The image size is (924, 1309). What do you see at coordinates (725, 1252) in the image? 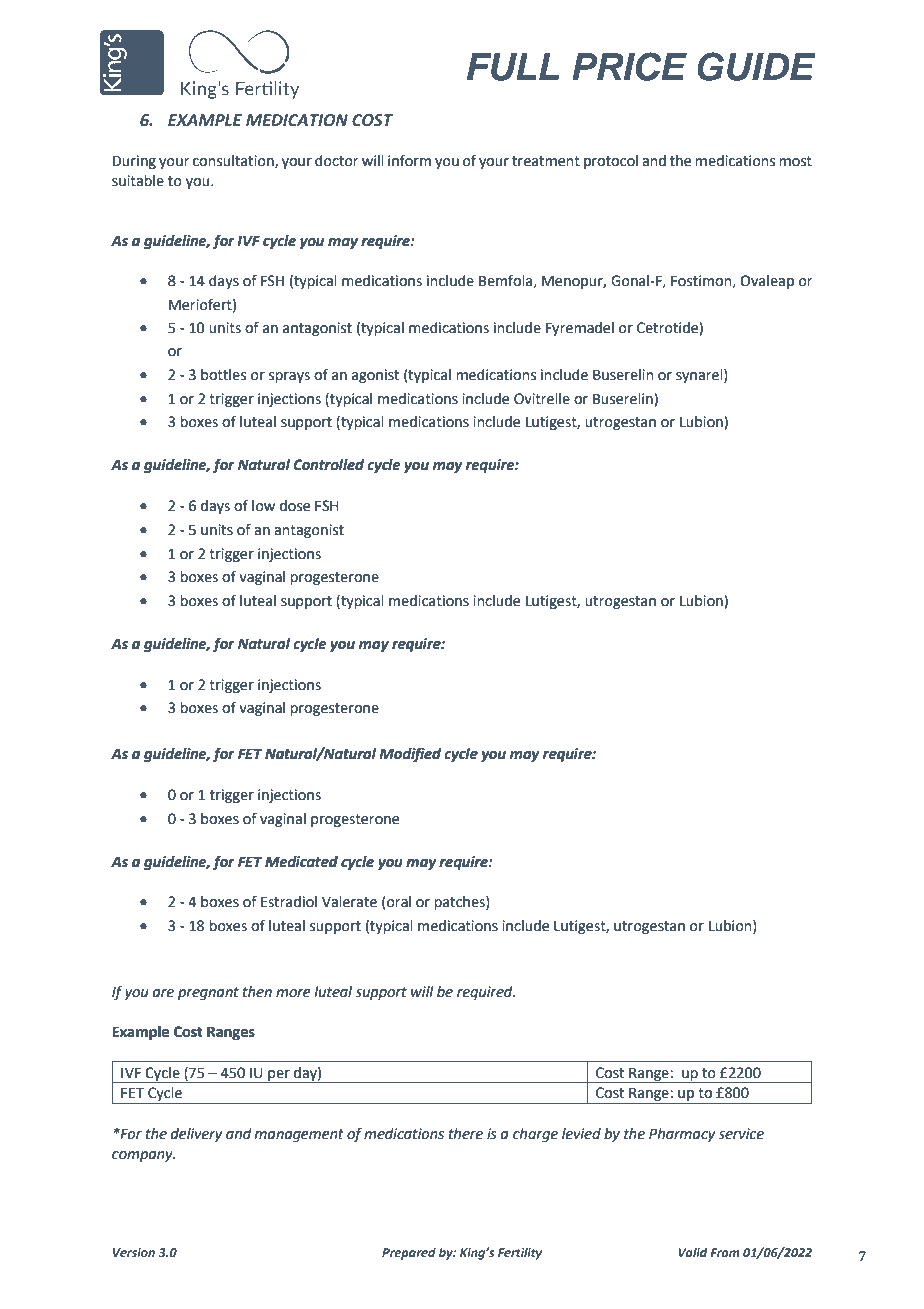
I see `From` at bounding box center [725, 1252].
